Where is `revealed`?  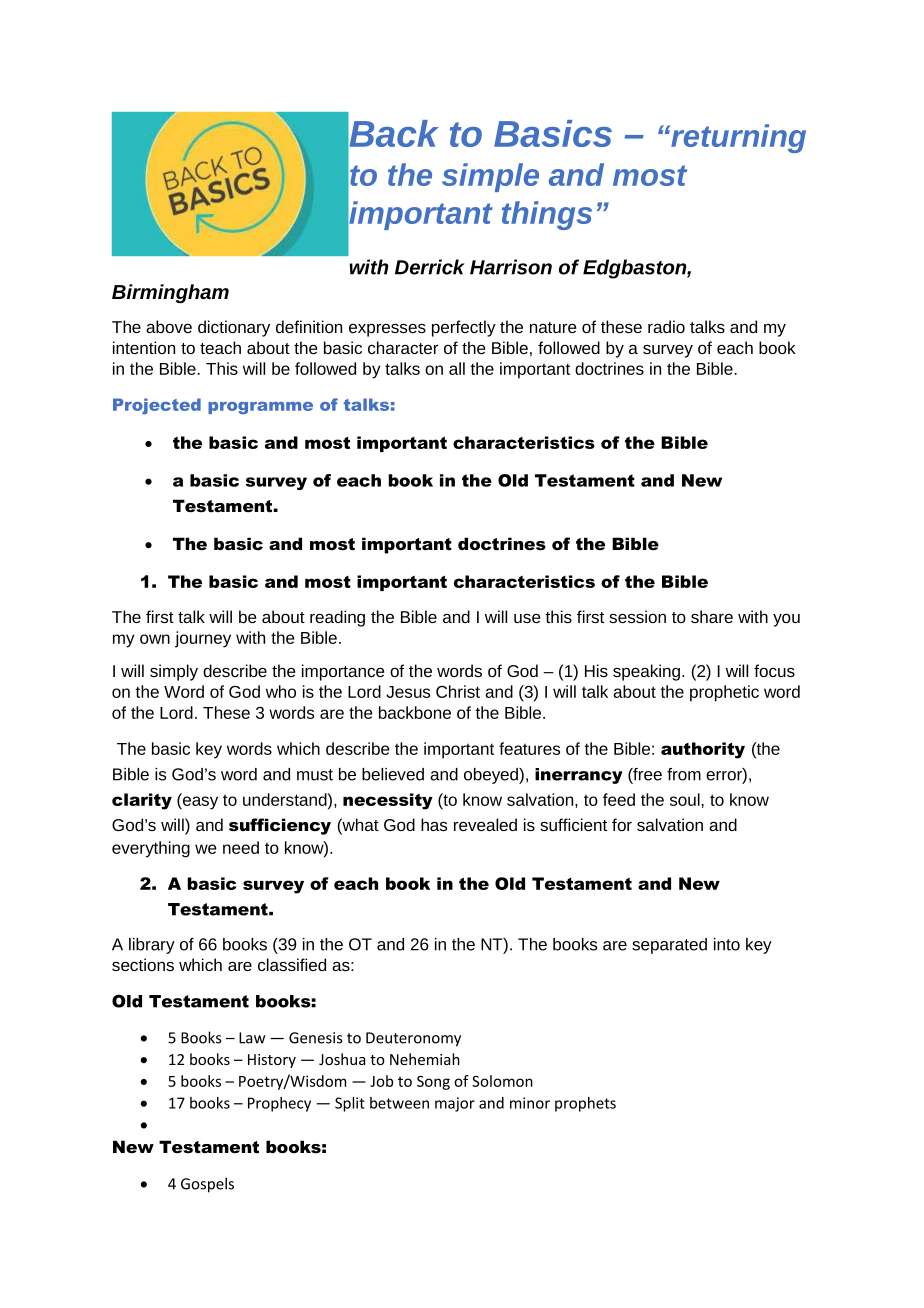
revealed is located at coordinates (485, 824).
